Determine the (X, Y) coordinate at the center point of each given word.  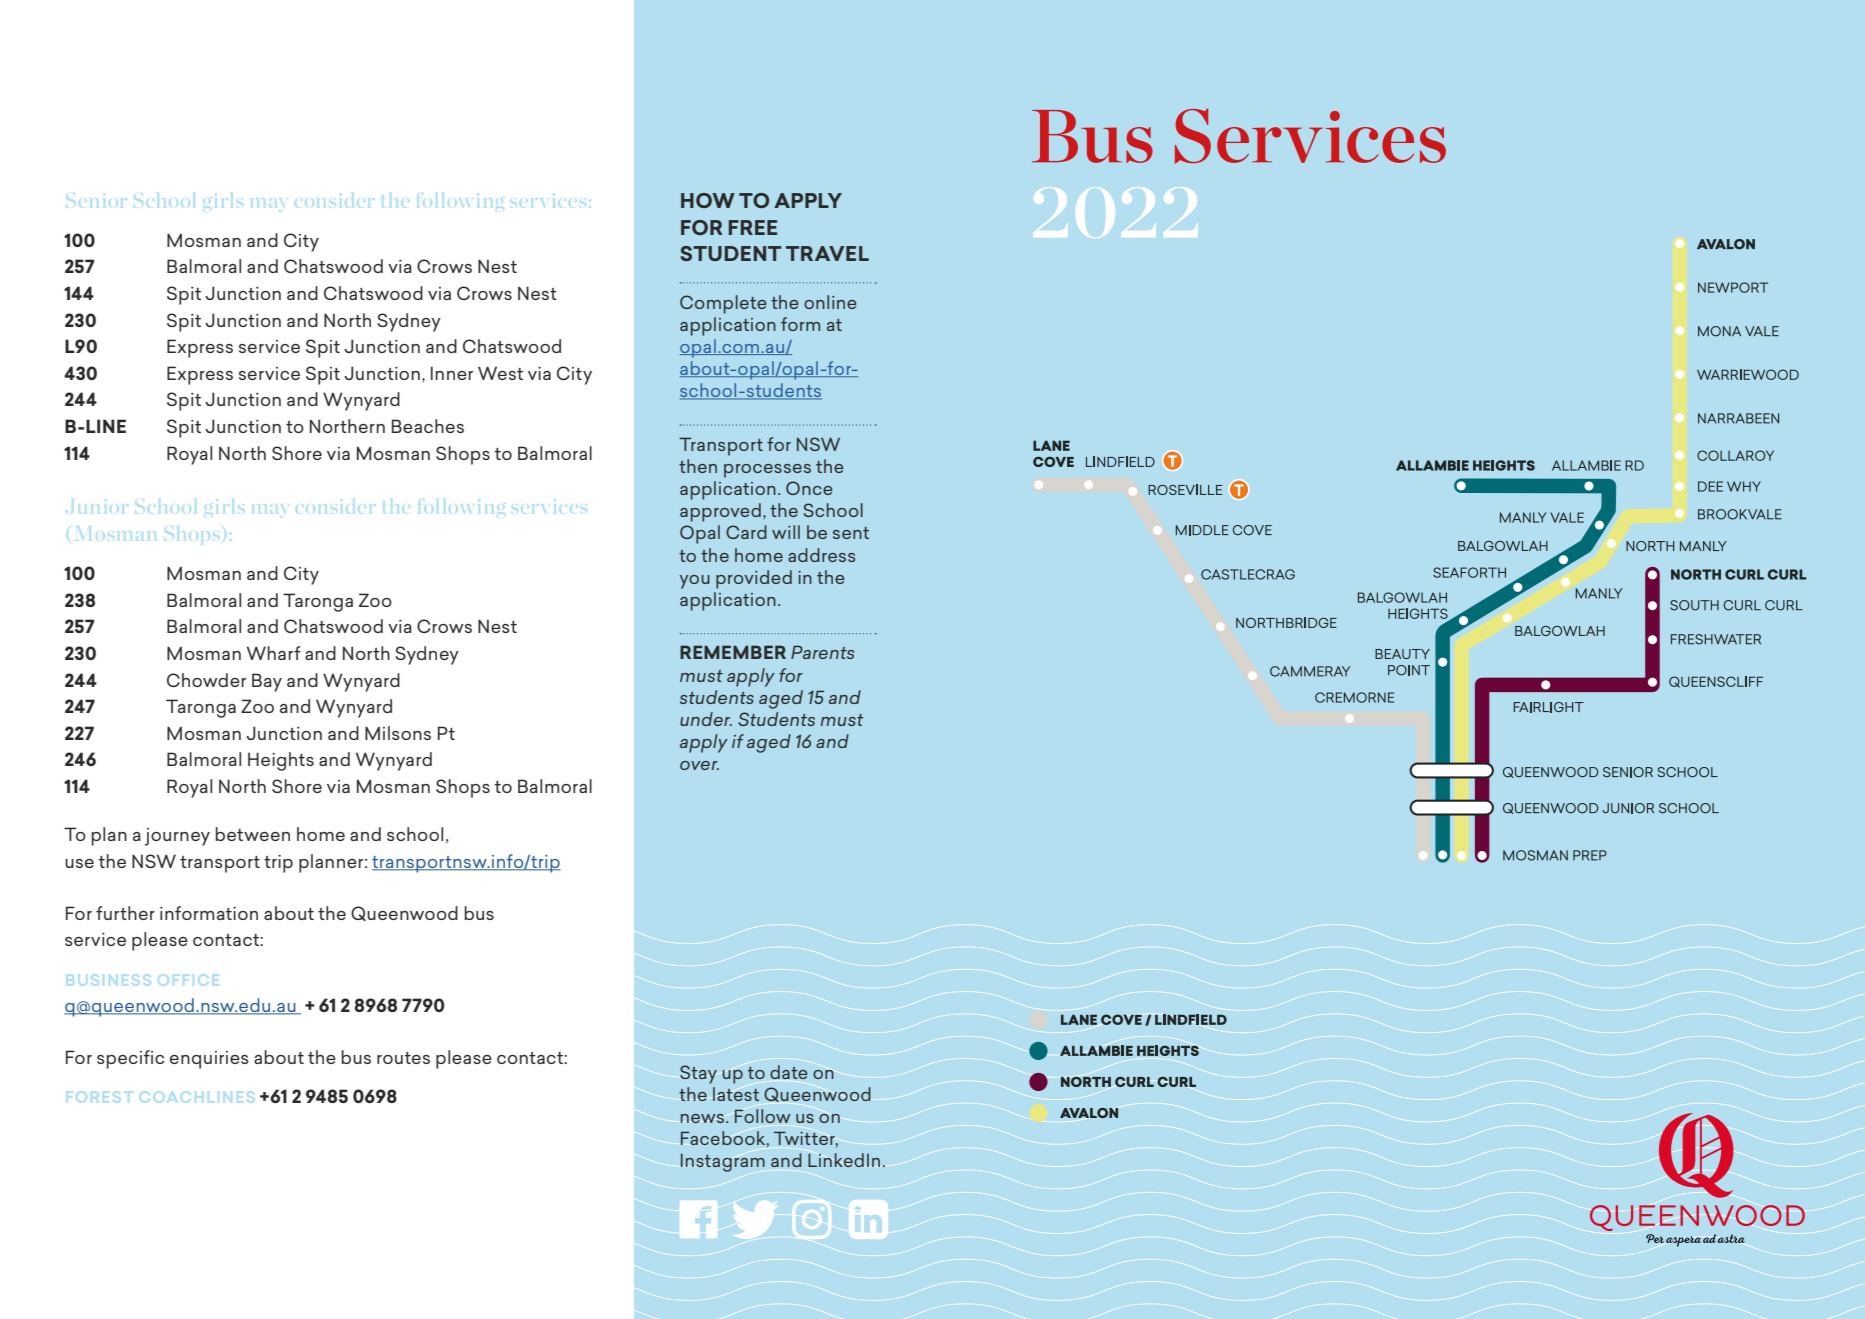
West (500, 373)
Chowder (206, 680)
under (706, 719)
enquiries (209, 1060)
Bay (267, 682)
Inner (452, 373)
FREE (753, 227)
